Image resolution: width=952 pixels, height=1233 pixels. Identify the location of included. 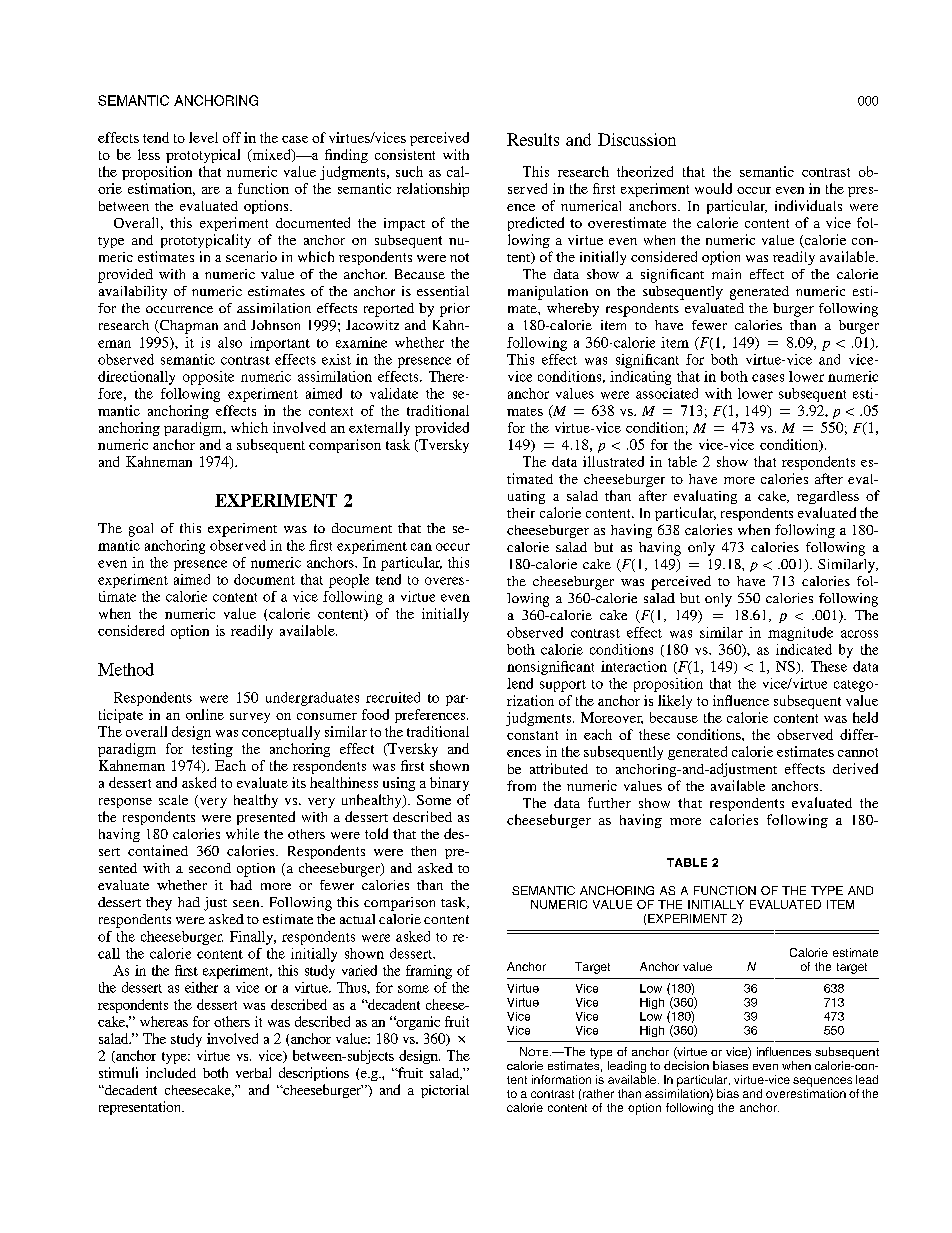
(171, 1072).
